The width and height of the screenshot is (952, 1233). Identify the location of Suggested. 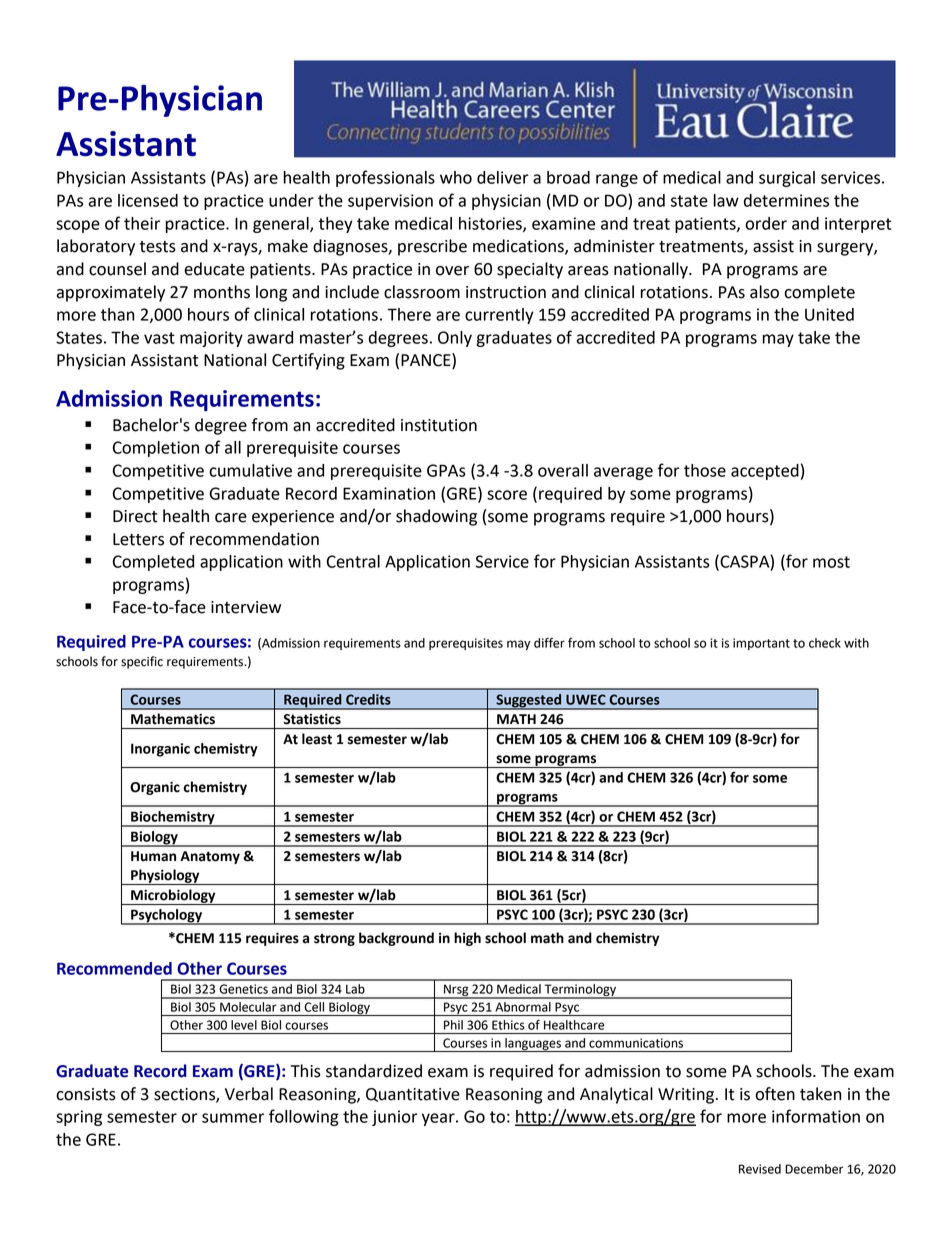
(529, 702).
